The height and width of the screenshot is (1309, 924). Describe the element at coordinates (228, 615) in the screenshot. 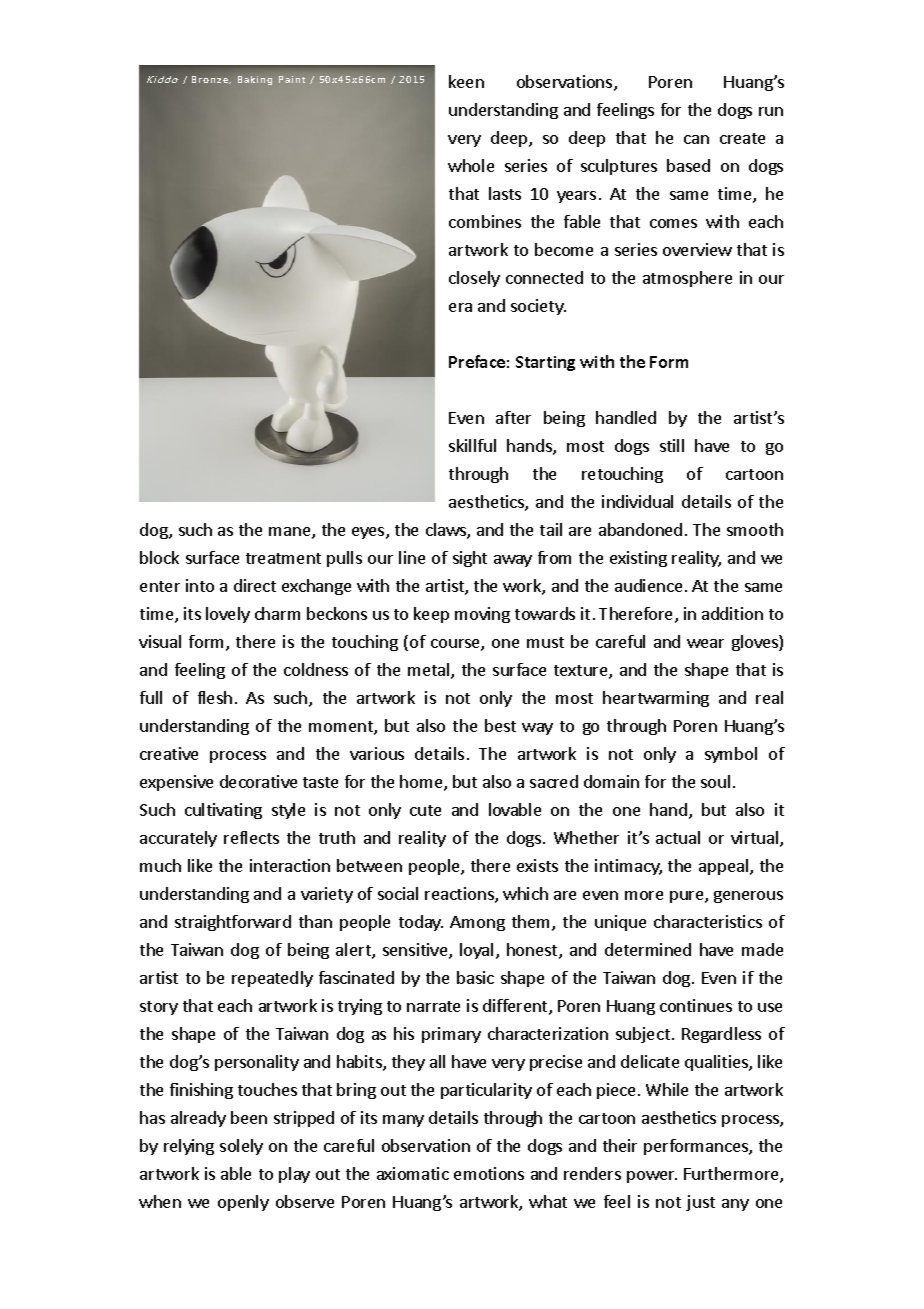

I see `lovely` at that location.
